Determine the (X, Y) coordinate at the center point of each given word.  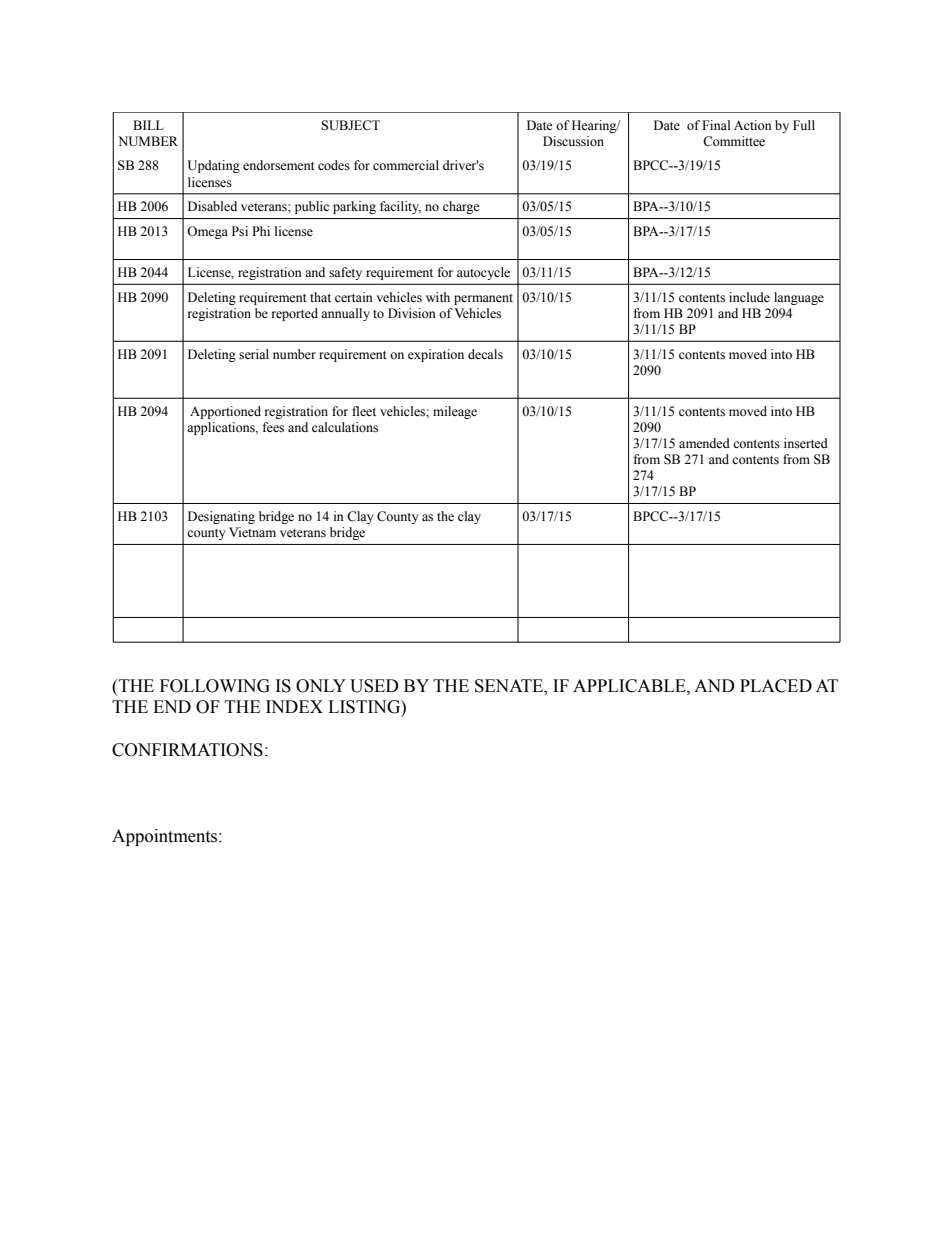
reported (295, 314)
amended (704, 443)
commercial (406, 165)
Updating (214, 166)
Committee (734, 141)
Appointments (166, 837)
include (749, 297)
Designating (221, 517)
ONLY (321, 686)
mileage (455, 412)
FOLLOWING (215, 686)
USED (374, 686)
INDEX (294, 706)
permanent (483, 299)
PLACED (776, 686)
